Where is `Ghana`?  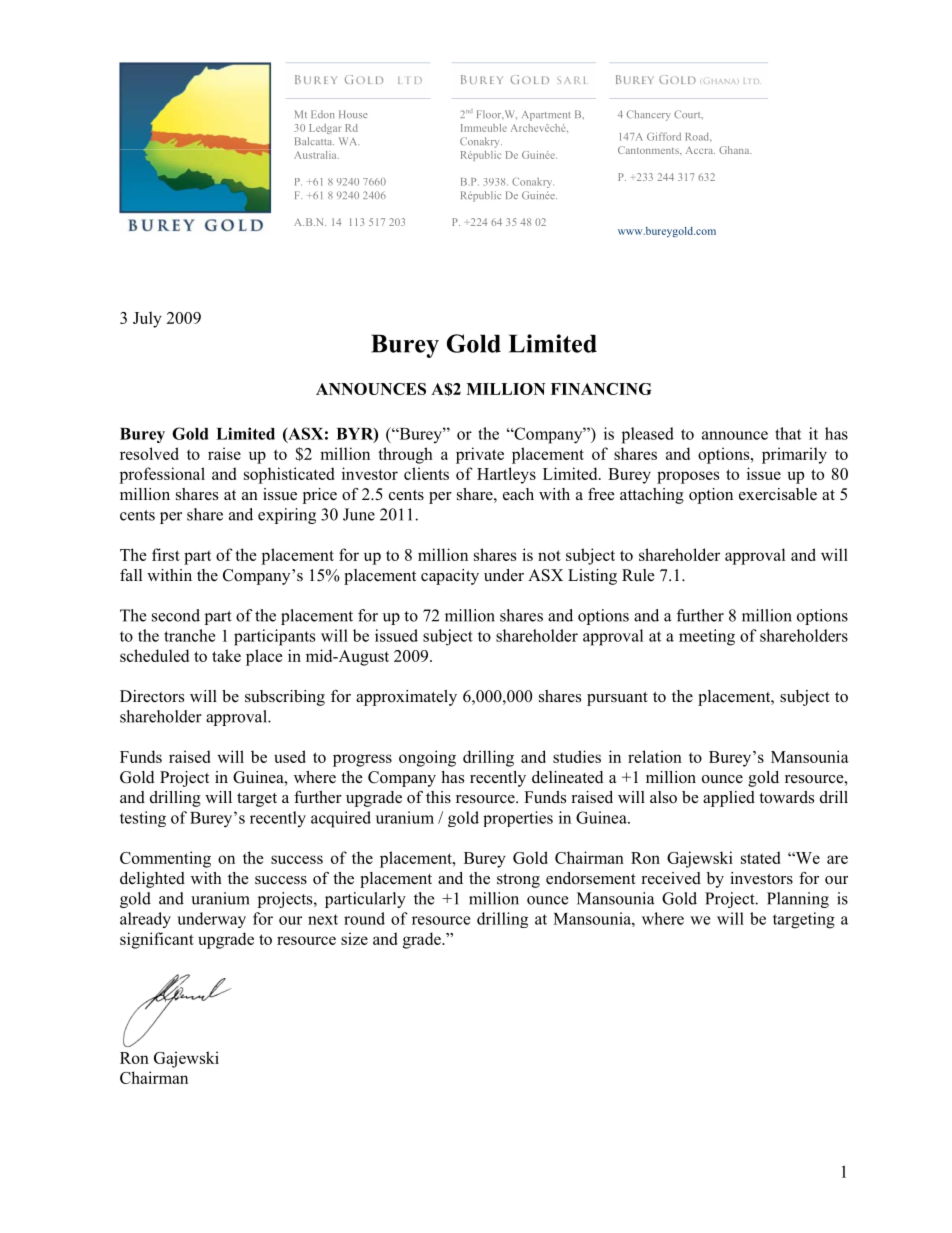
Ghana is located at coordinates (735, 150).
